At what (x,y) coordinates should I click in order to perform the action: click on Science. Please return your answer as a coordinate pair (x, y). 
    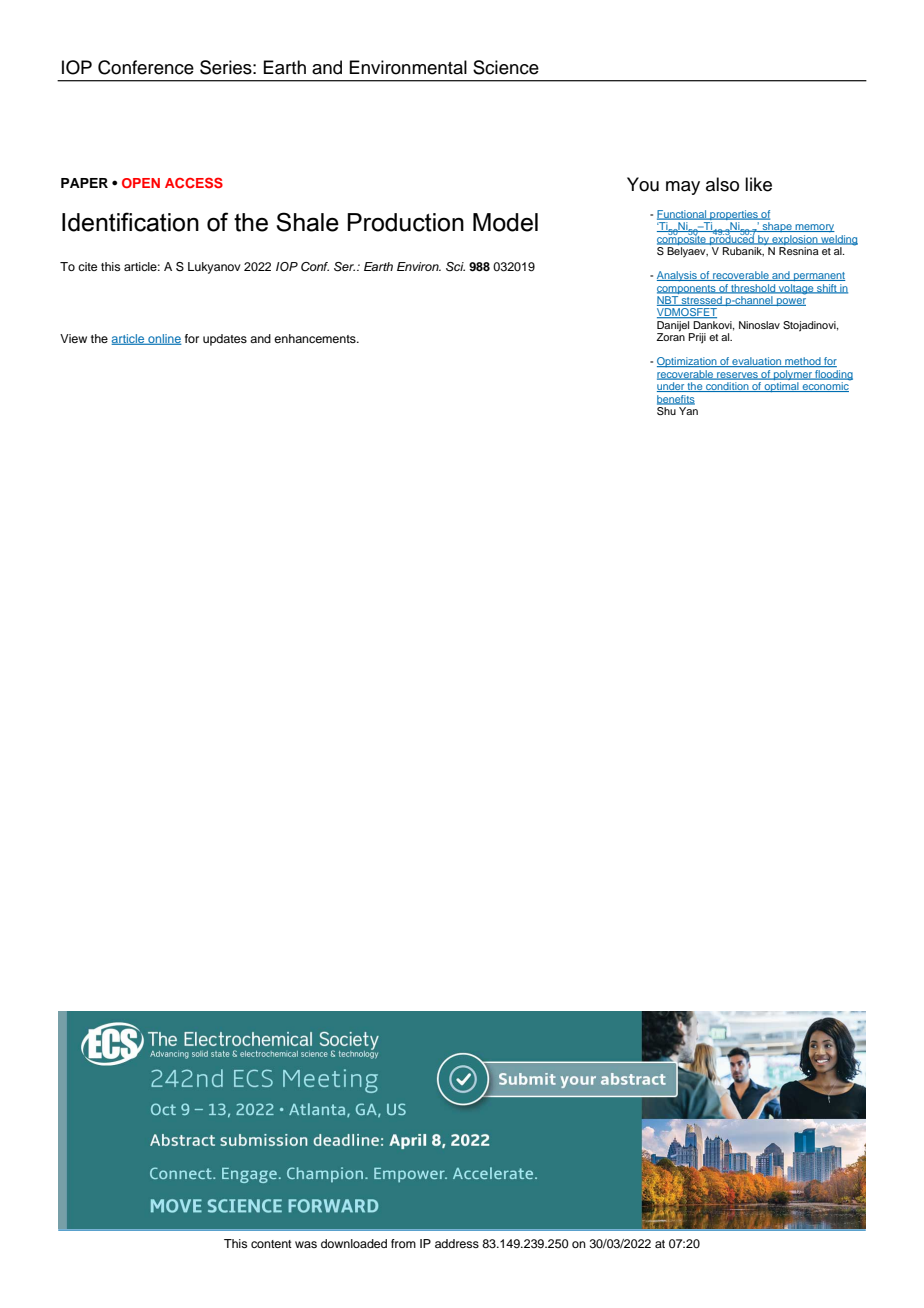
    Looking at the image, I should click on (506, 67).
